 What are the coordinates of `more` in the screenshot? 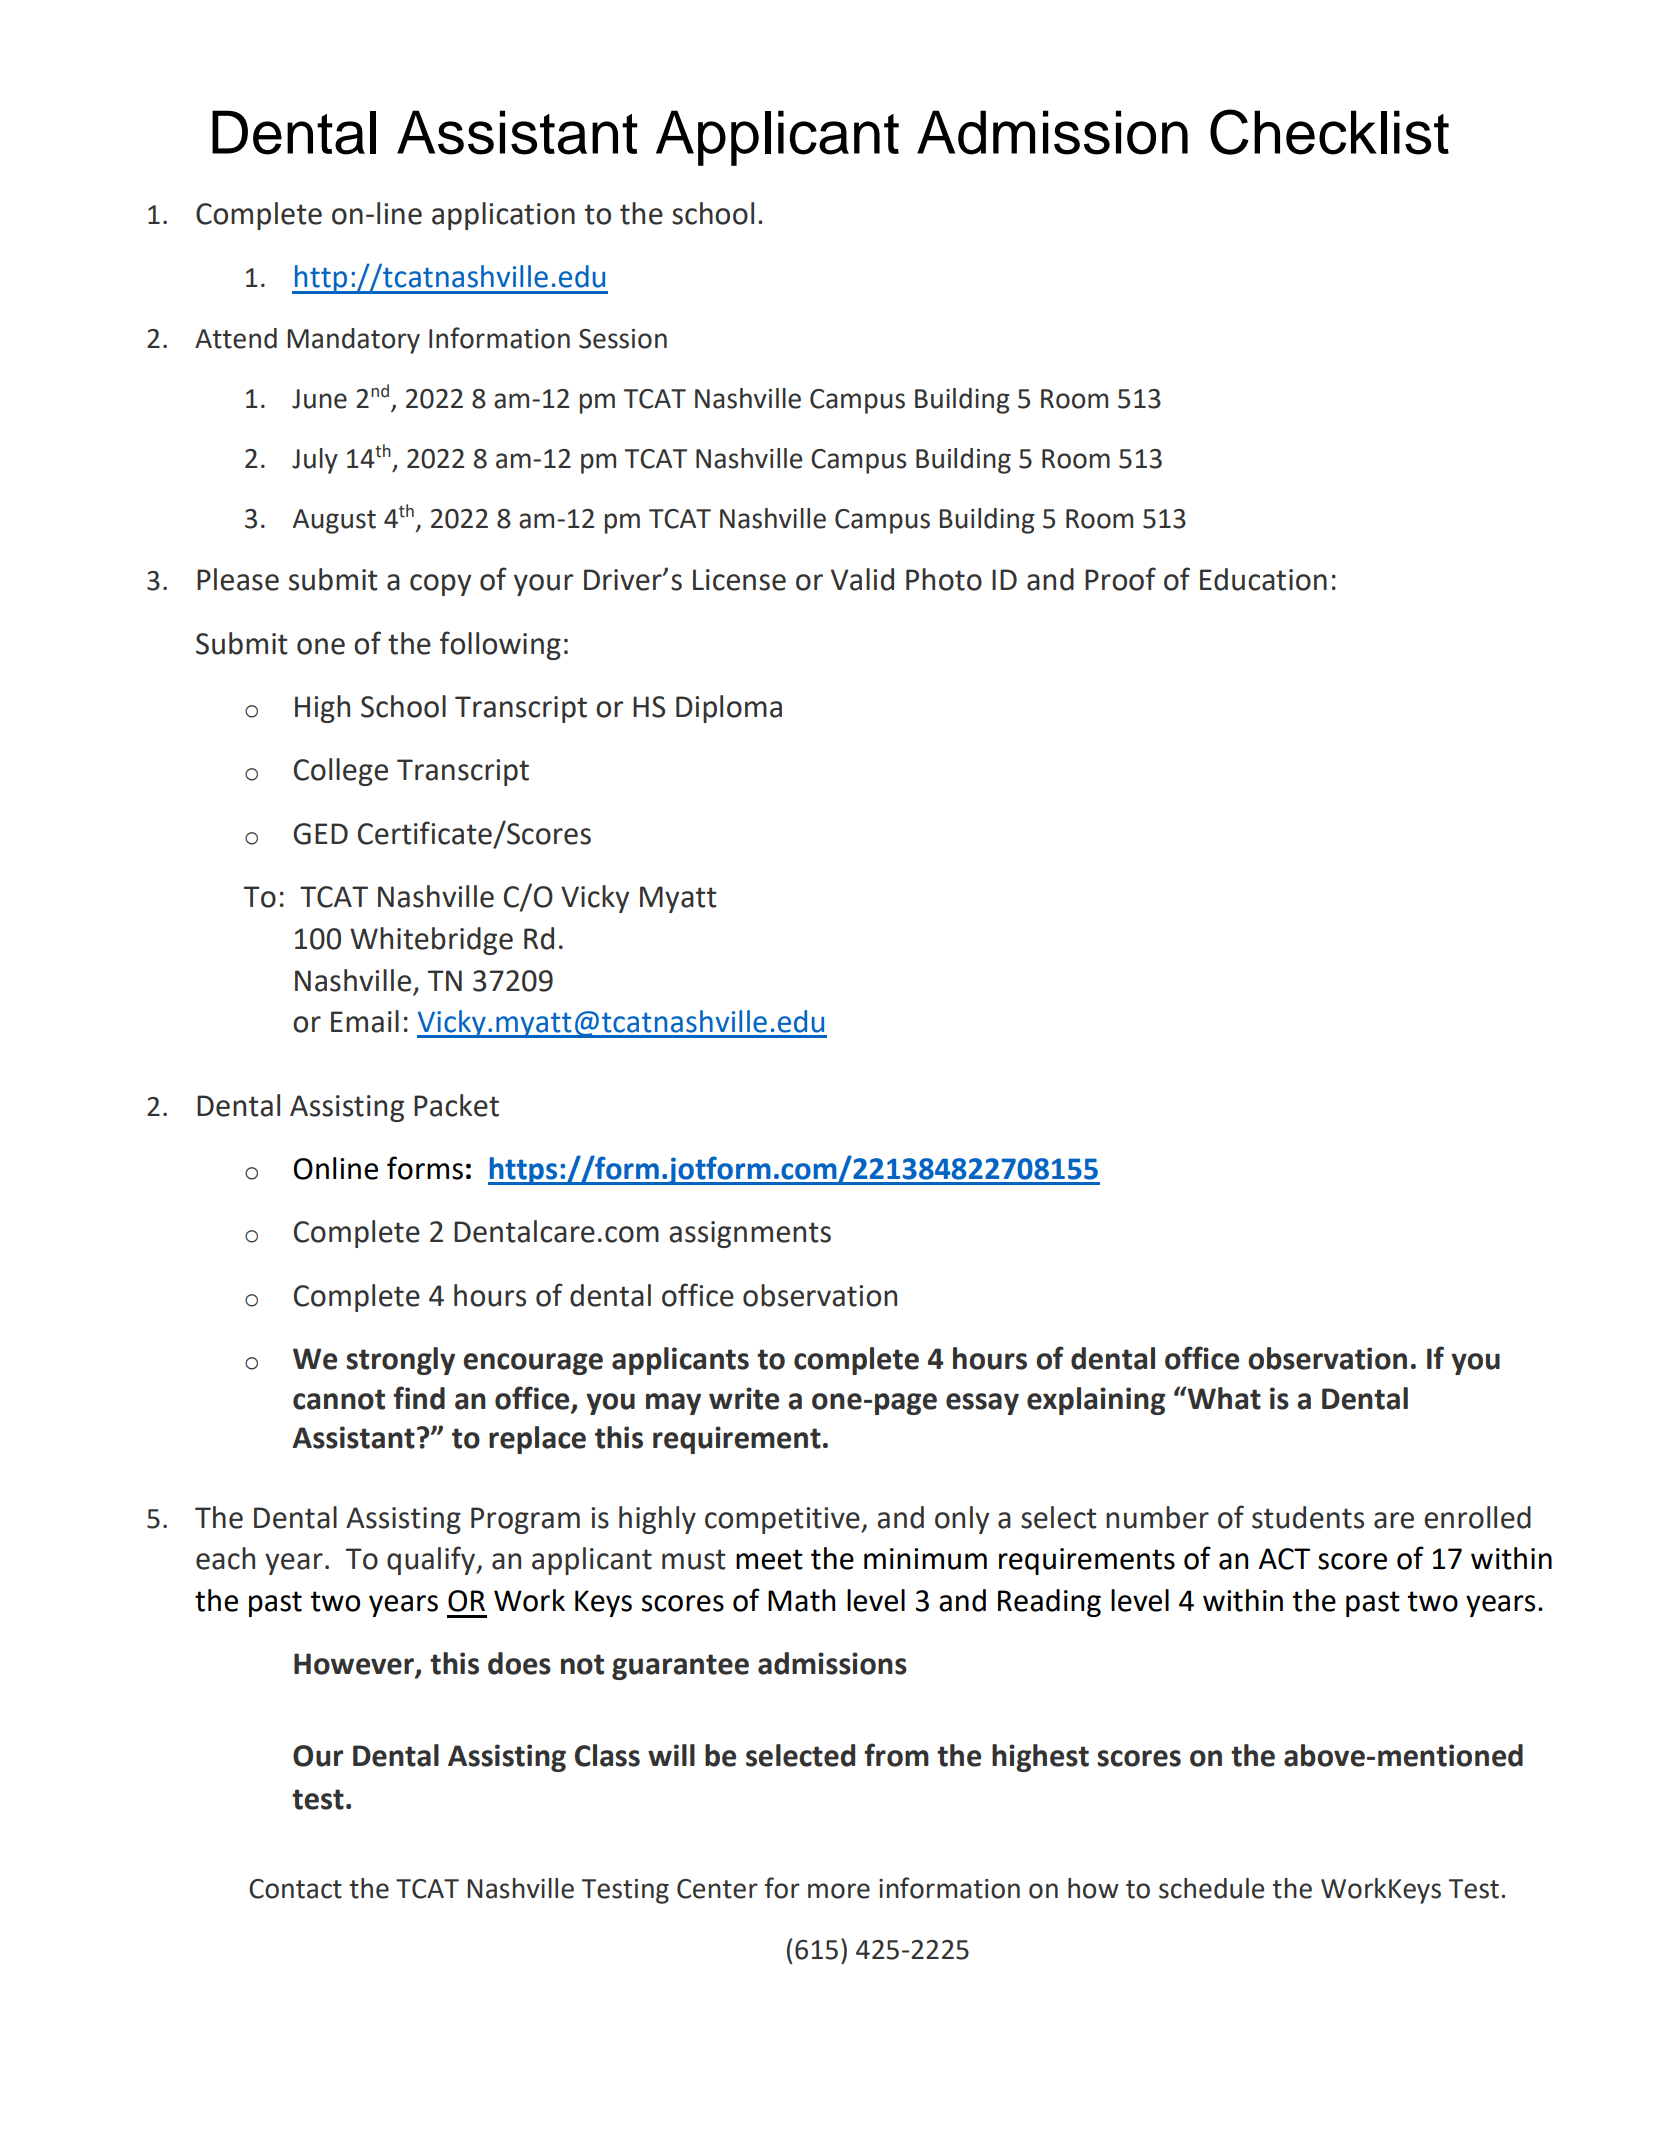 It's located at (839, 1891).
